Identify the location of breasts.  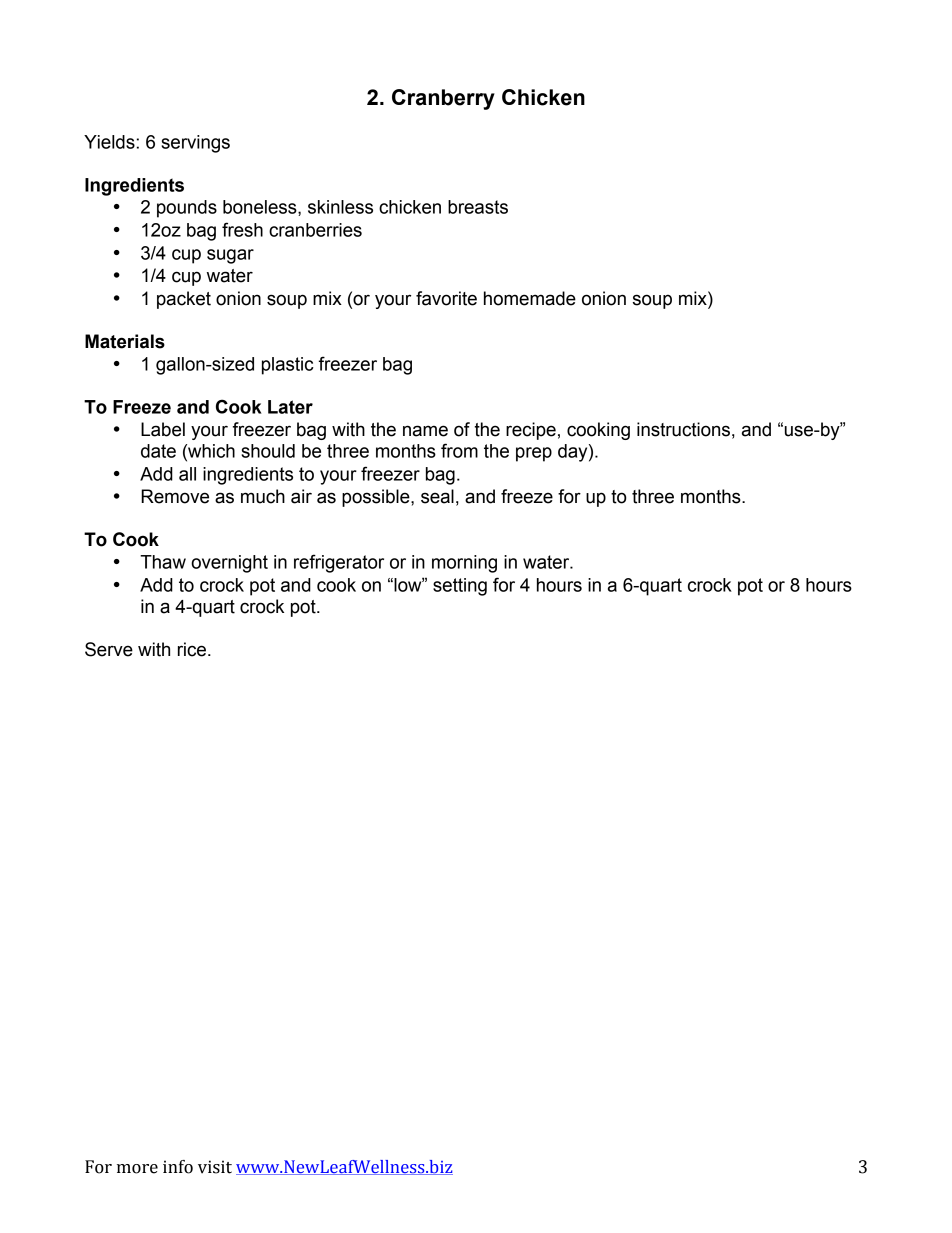
(478, 207).
